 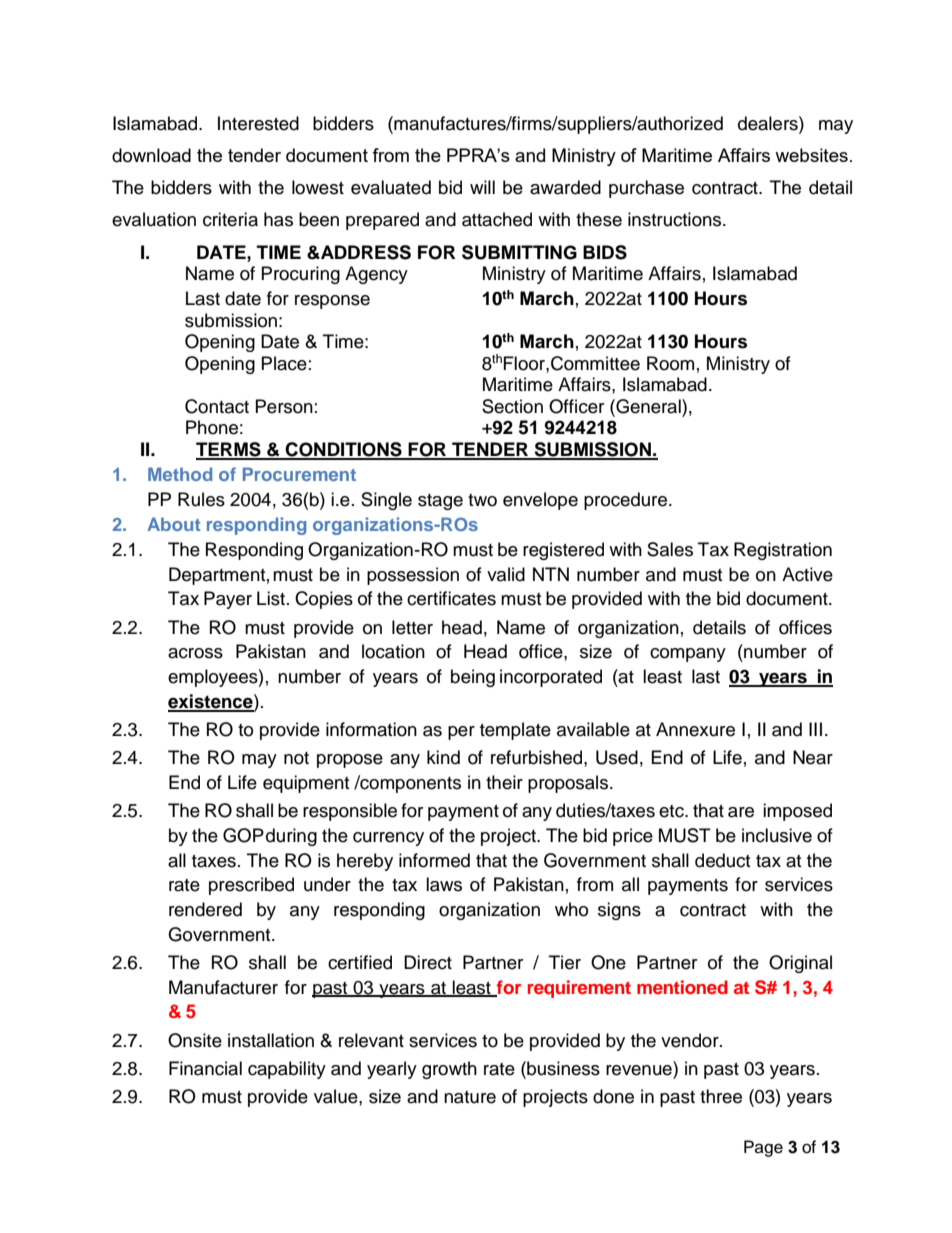 What do you see at coordinates (482, 187) in the screenshot?
I see `will` at bounding box center [482, 187].
